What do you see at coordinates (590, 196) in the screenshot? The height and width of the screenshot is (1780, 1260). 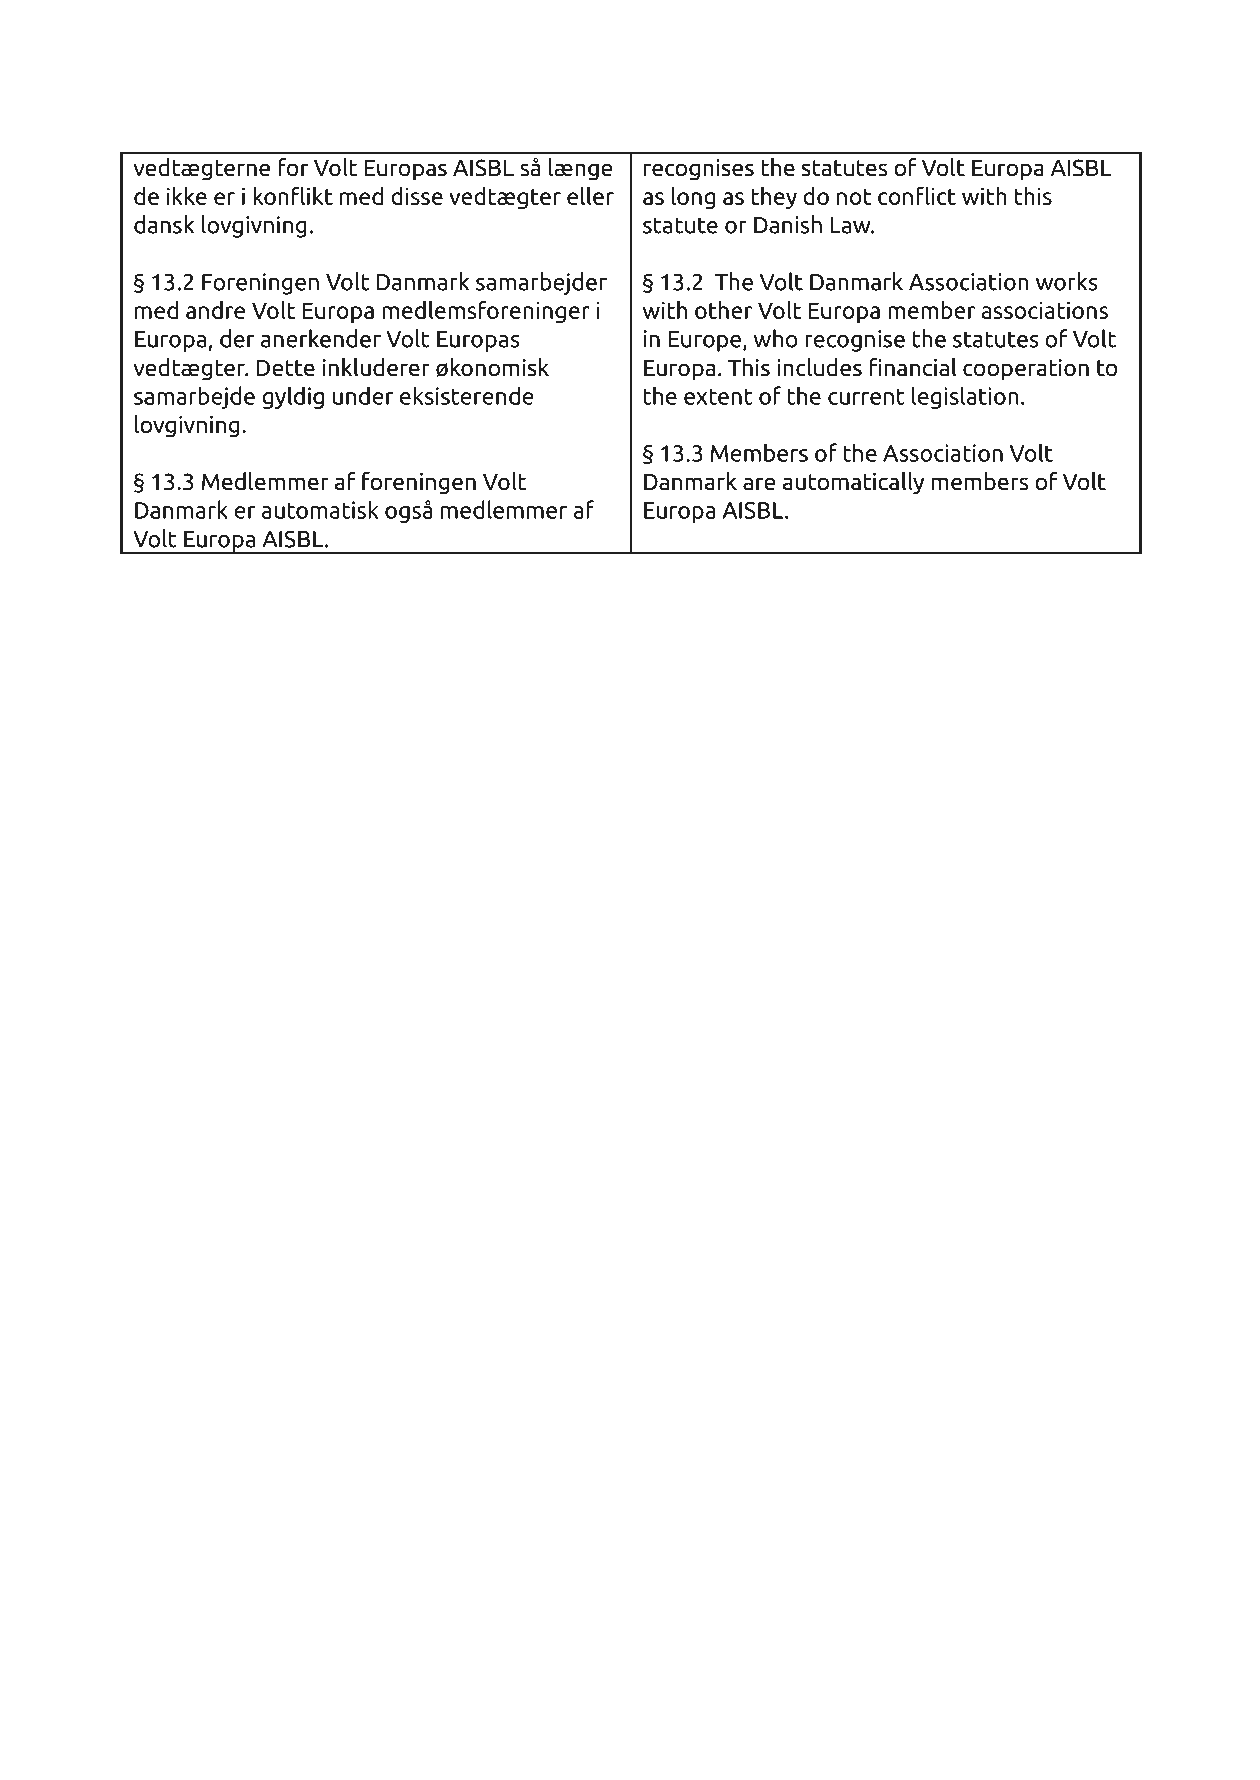 I see `eller` at bounding box center [590, 196].
